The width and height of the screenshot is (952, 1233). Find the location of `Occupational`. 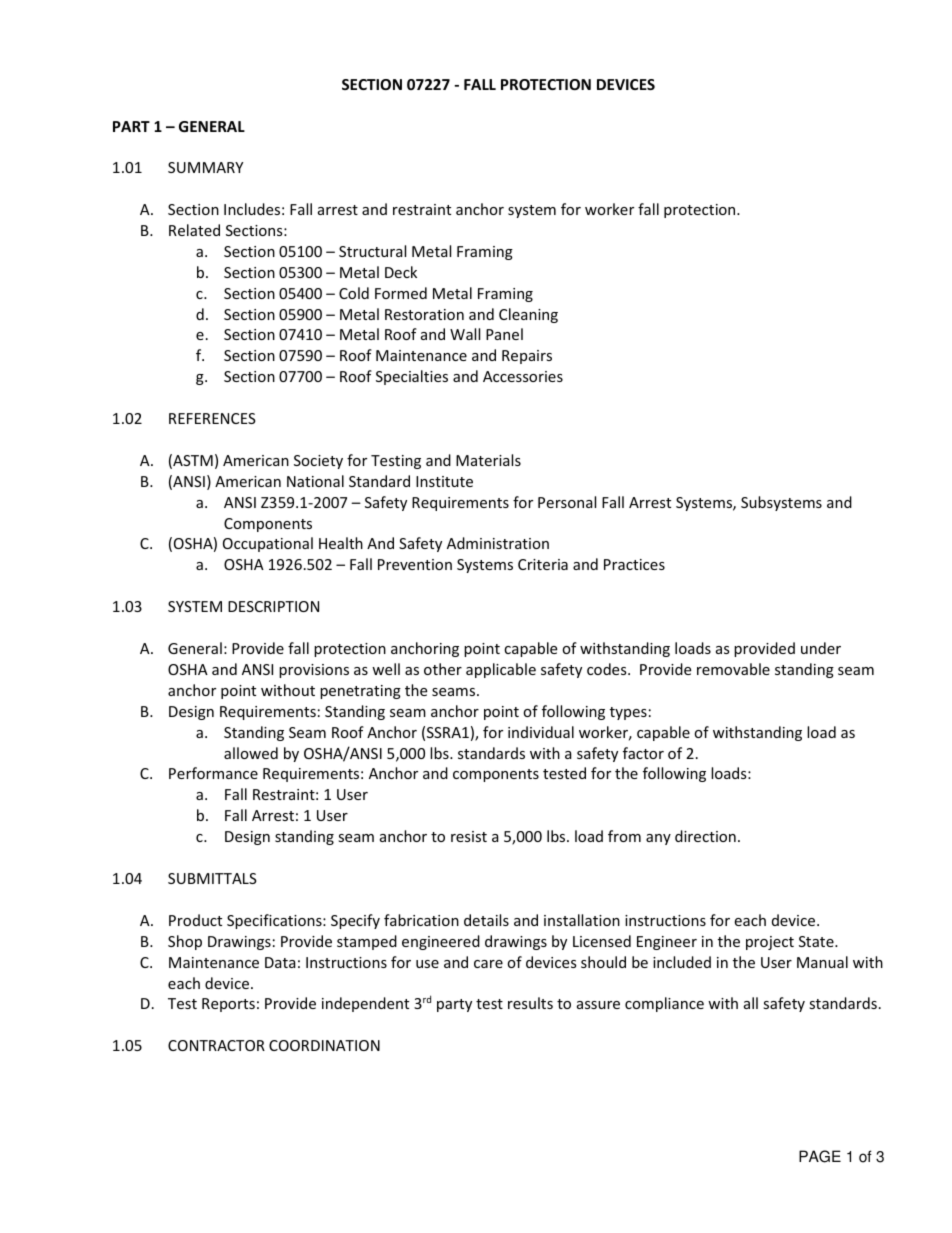

Occupational is located at coordinates (268, 544).
